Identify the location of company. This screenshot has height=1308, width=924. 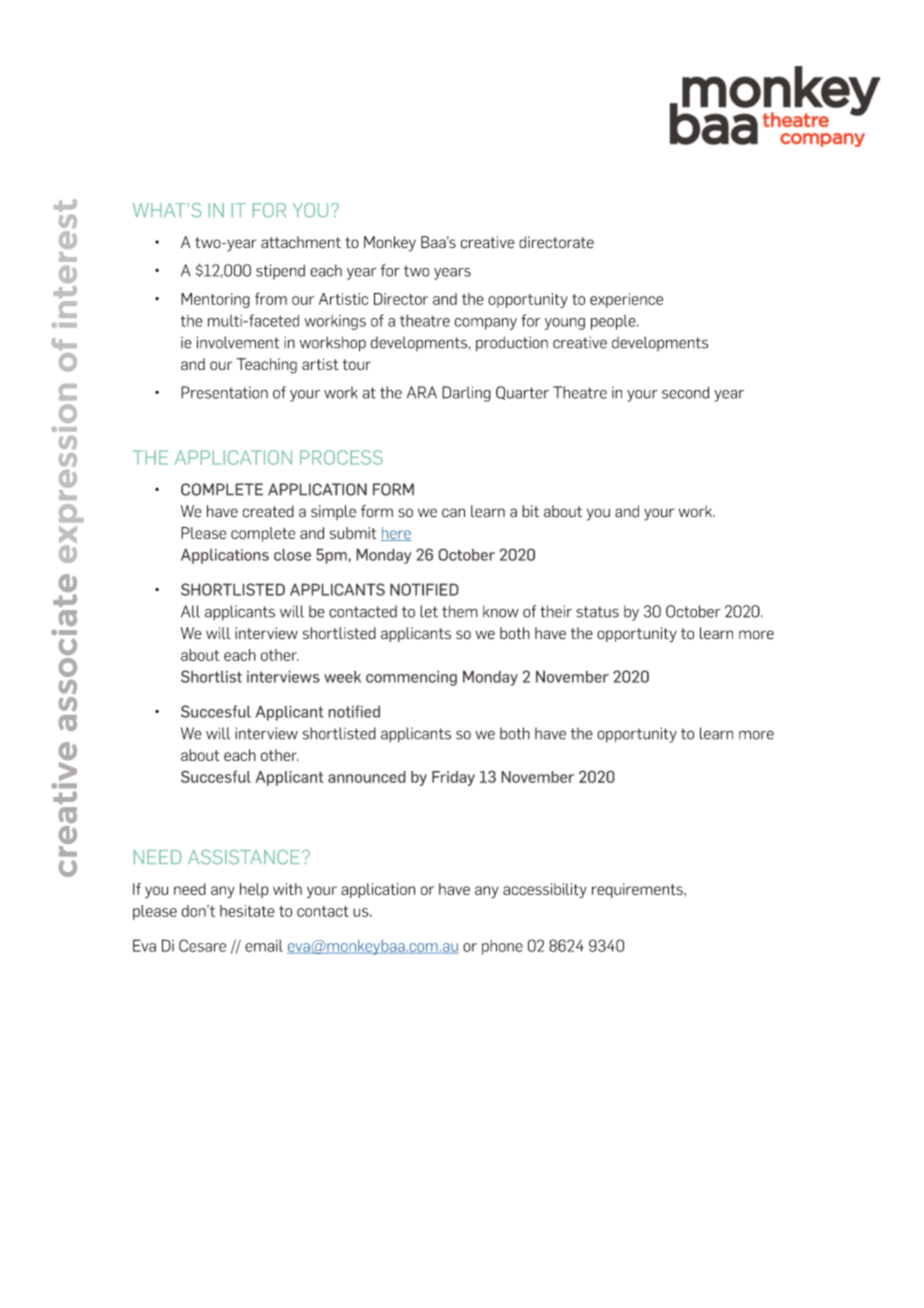
(486, 324).
